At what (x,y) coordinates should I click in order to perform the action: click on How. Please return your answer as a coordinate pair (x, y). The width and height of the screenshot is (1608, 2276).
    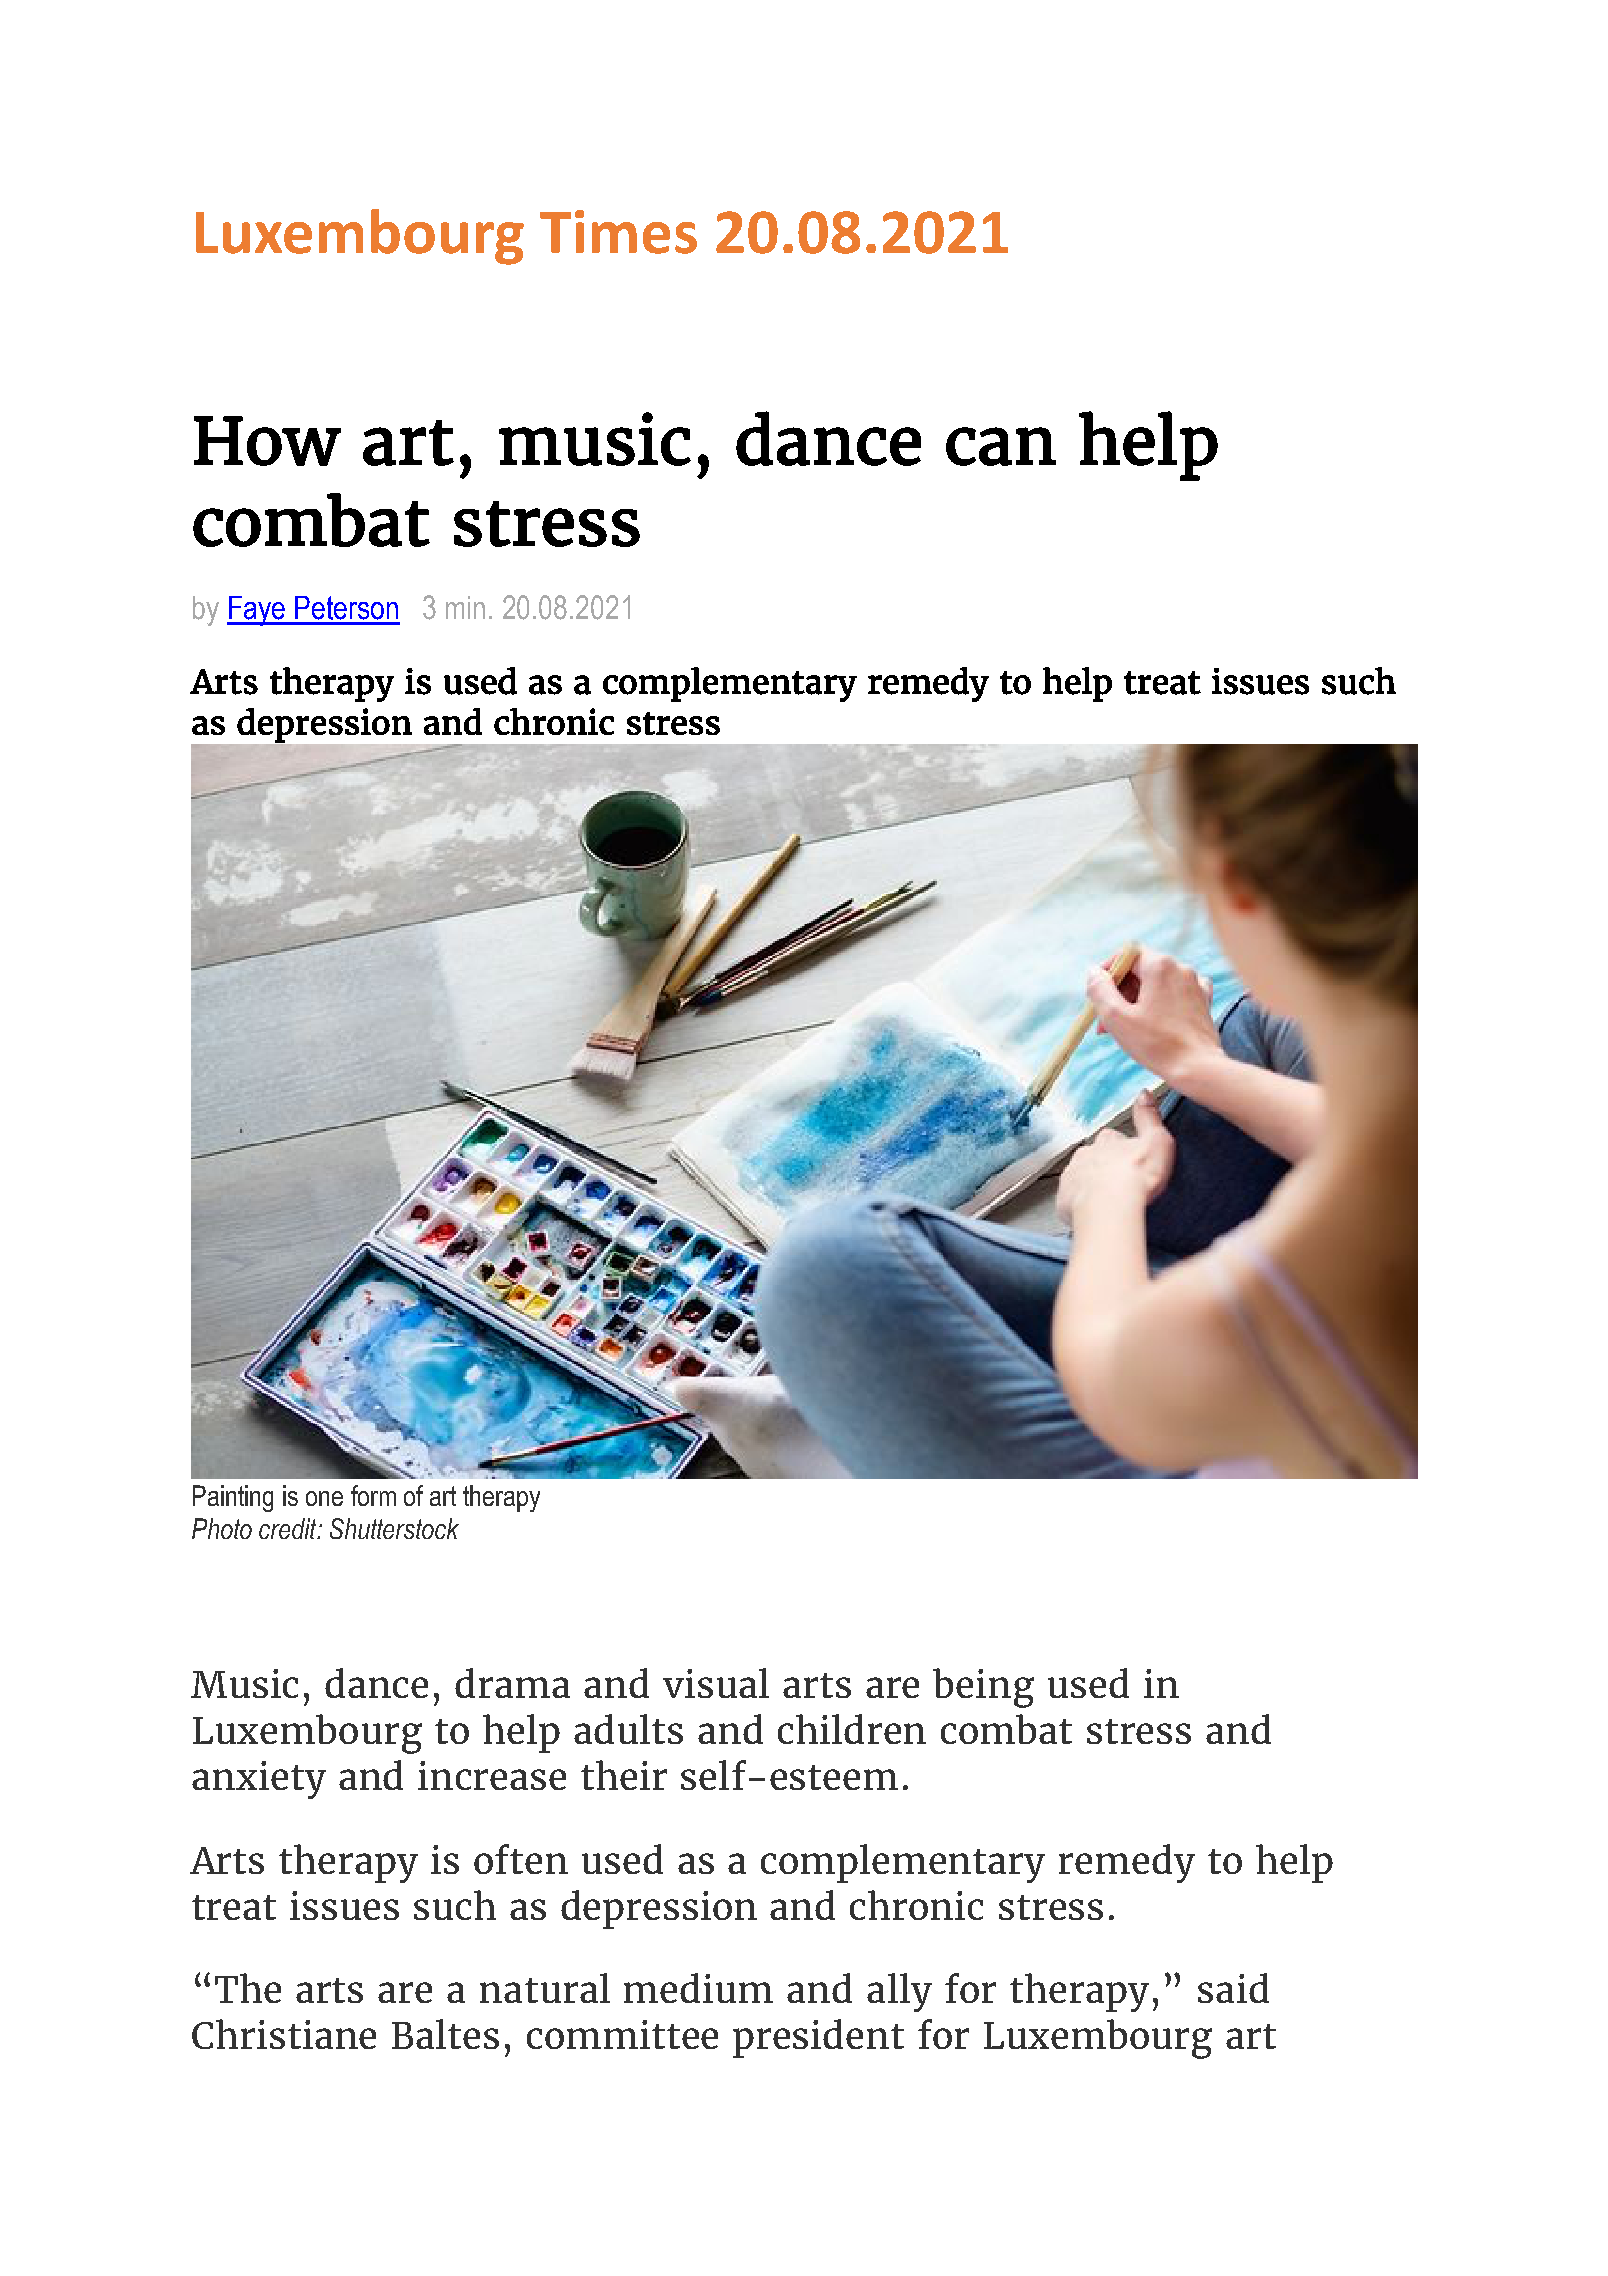
    Looking at the image, I should click on (267, 441).
